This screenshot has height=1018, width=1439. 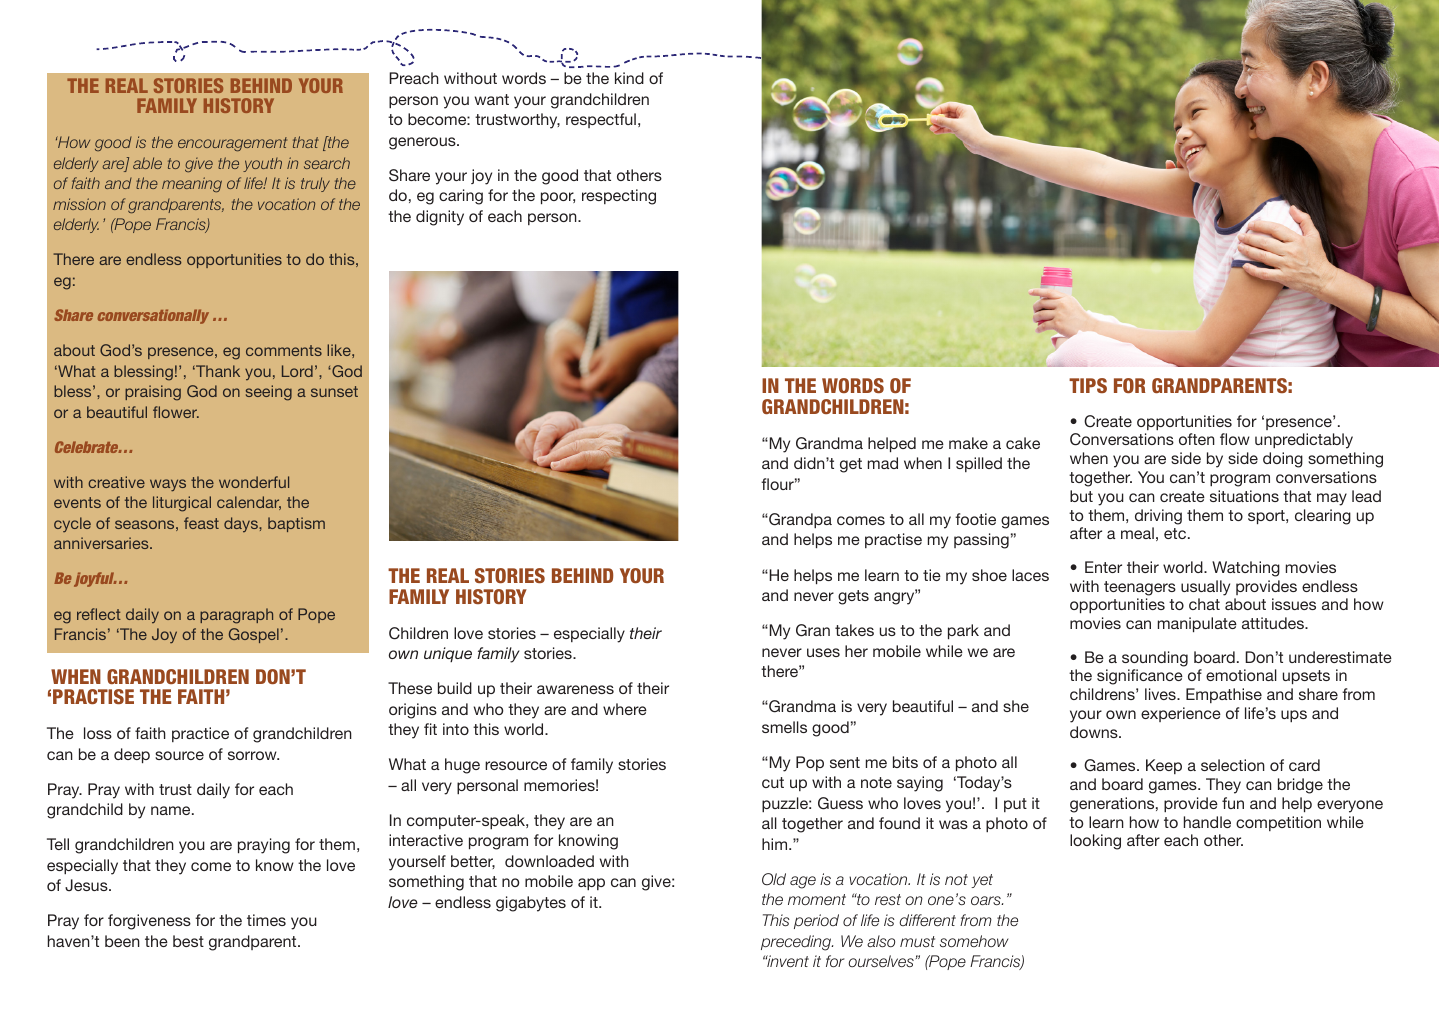 What do you see at coordinates (254, 635) in the screenshot?
I see `Gospel` at bounding box center [254, 635].
